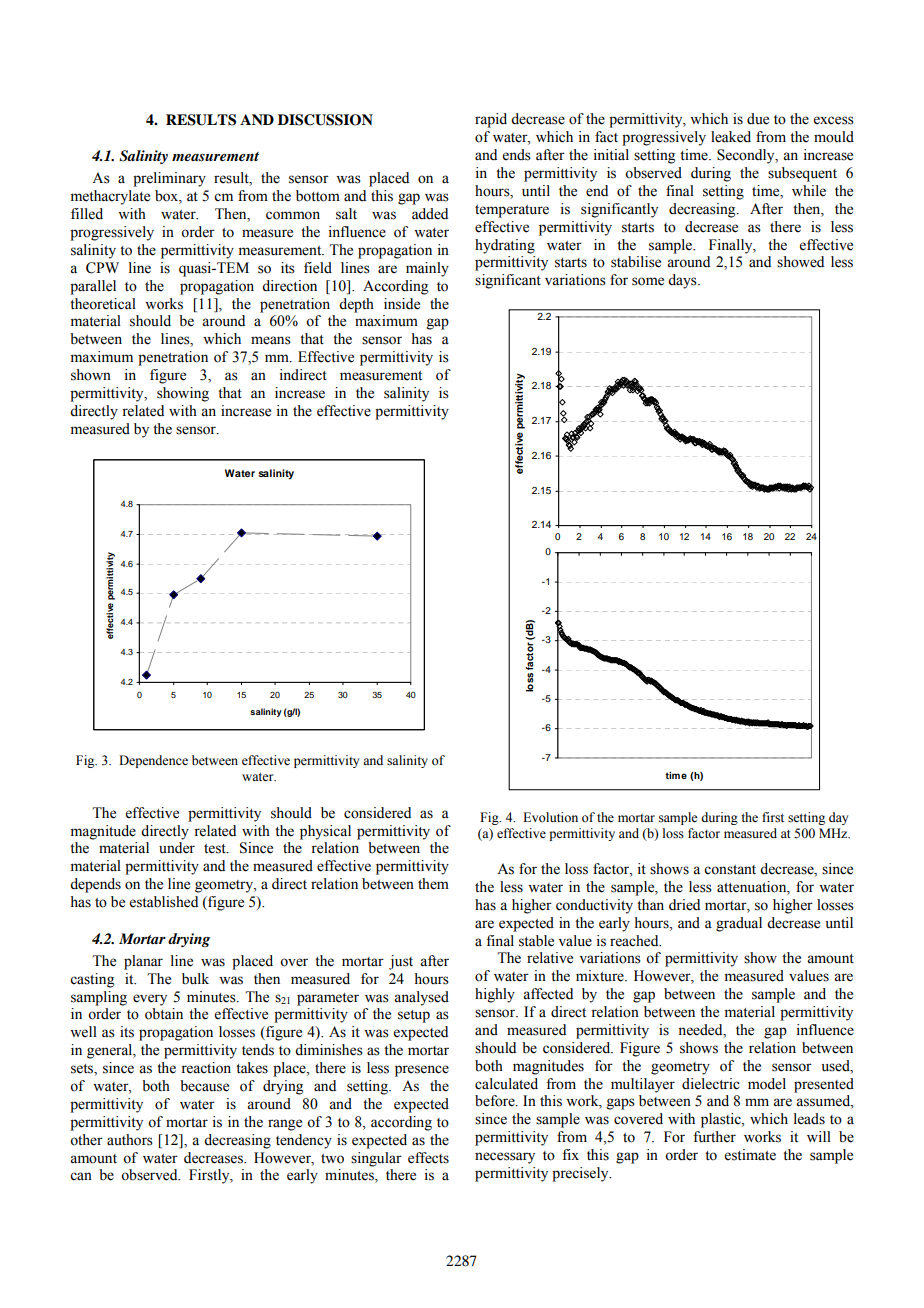  I want to click on effects, so click(428, 1158).
